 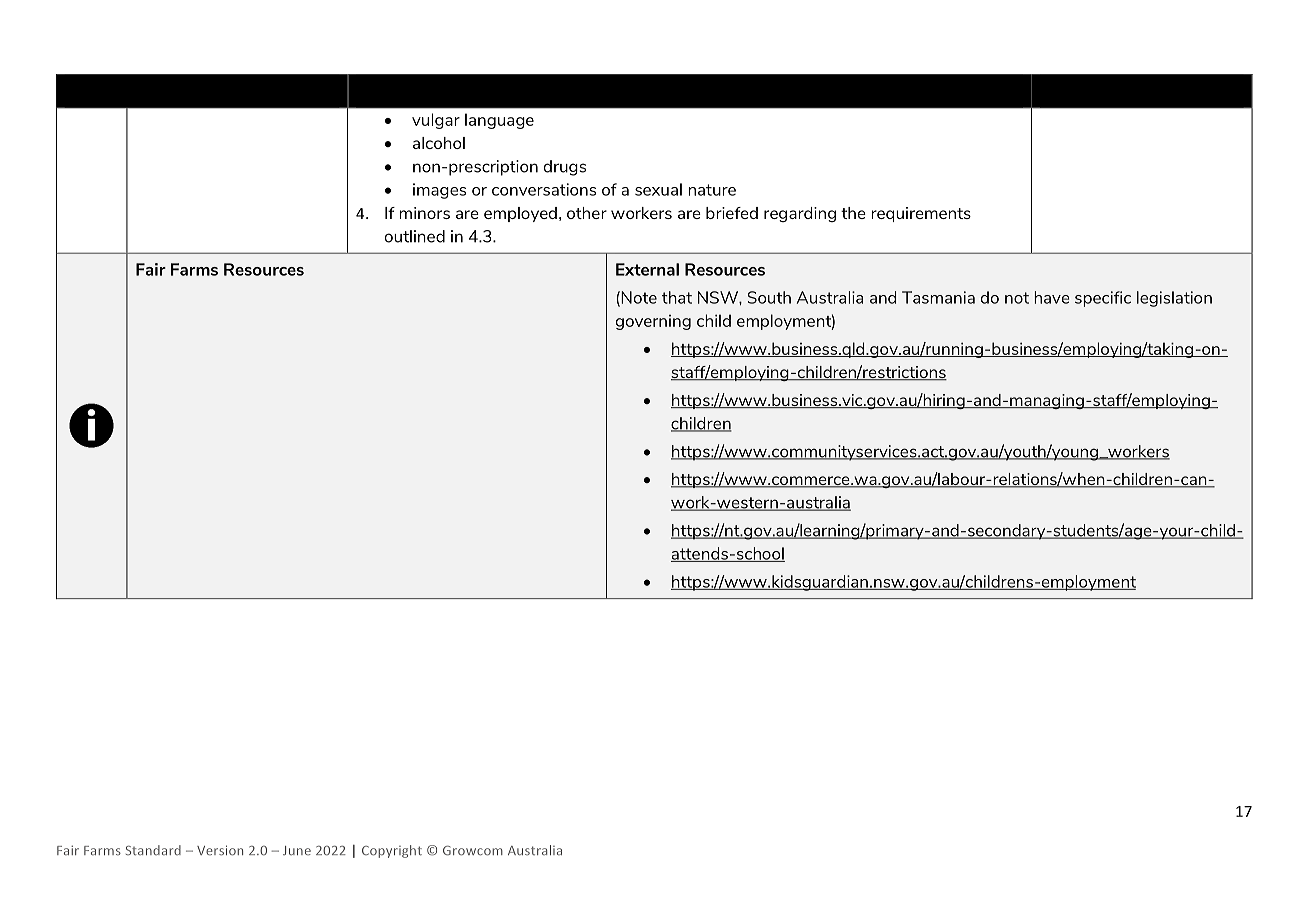 I want to click on drugs, so click(x=565, y=168).
